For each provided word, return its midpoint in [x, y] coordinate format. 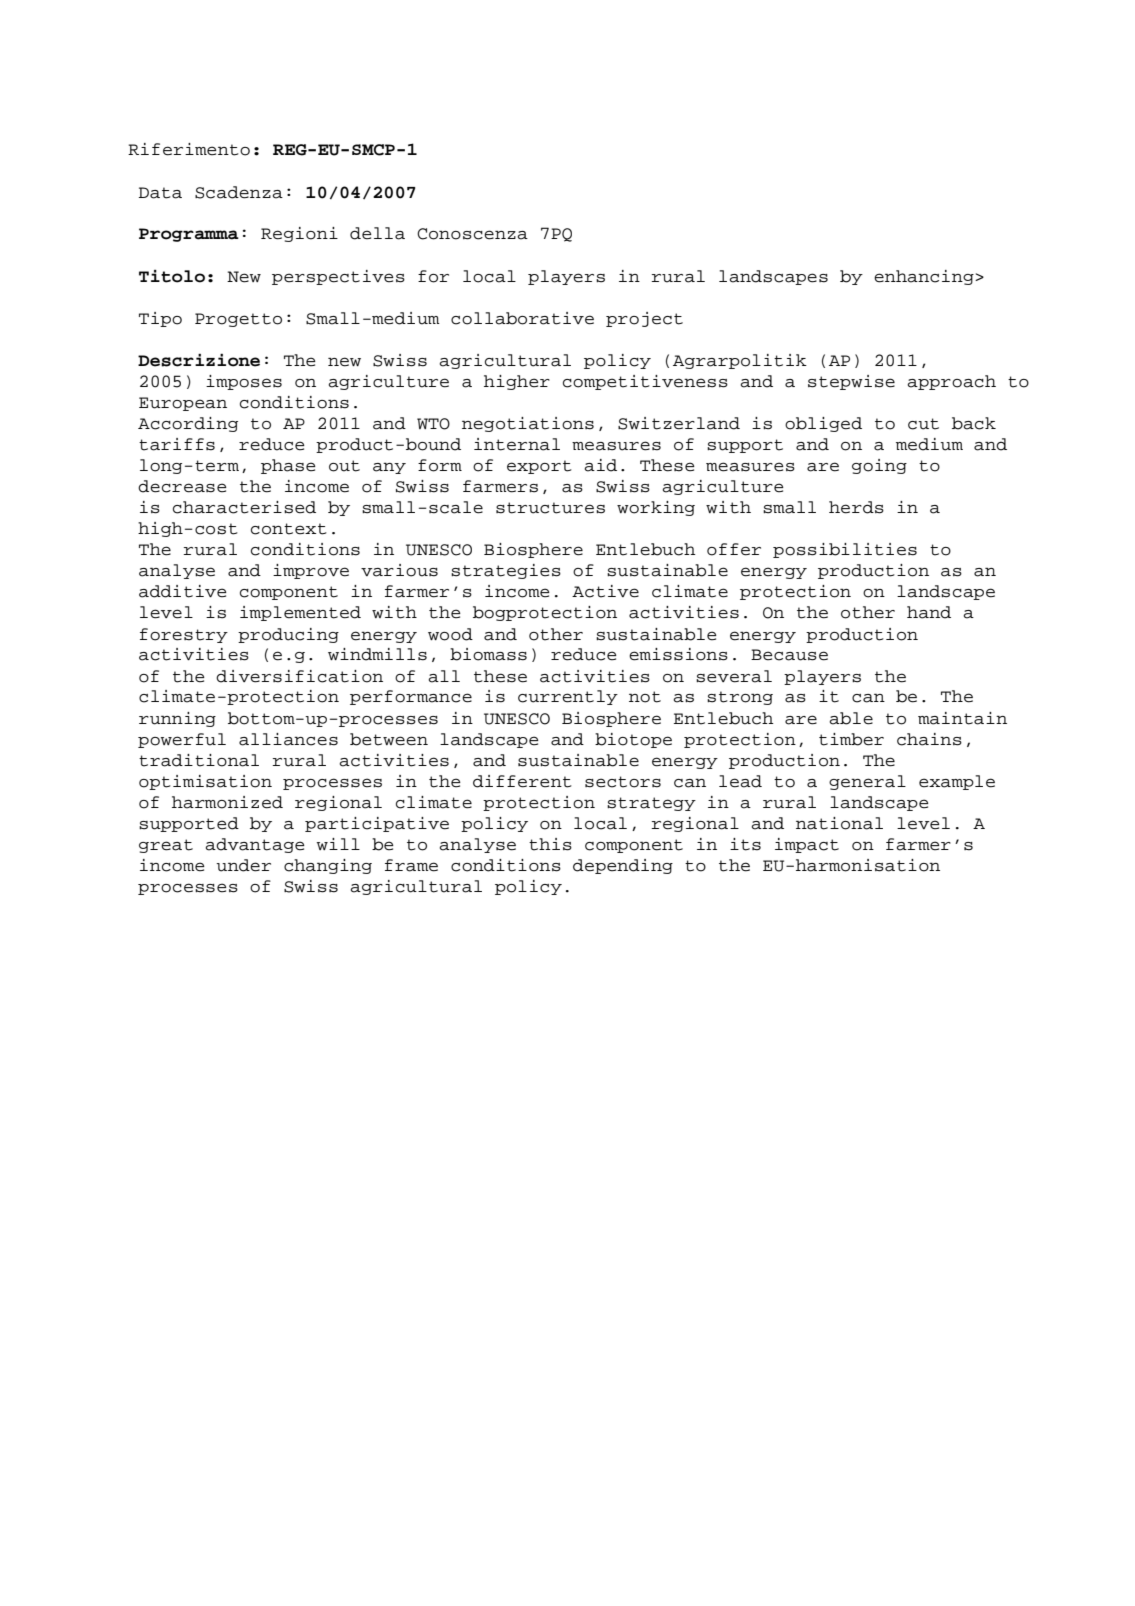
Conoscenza [472, 234]
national [839, 823]
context [289, 529]
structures [550, 508]
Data [160, 193]
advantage [255, 845]
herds [856, 507]
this [550, 844]
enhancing [925, 277]
